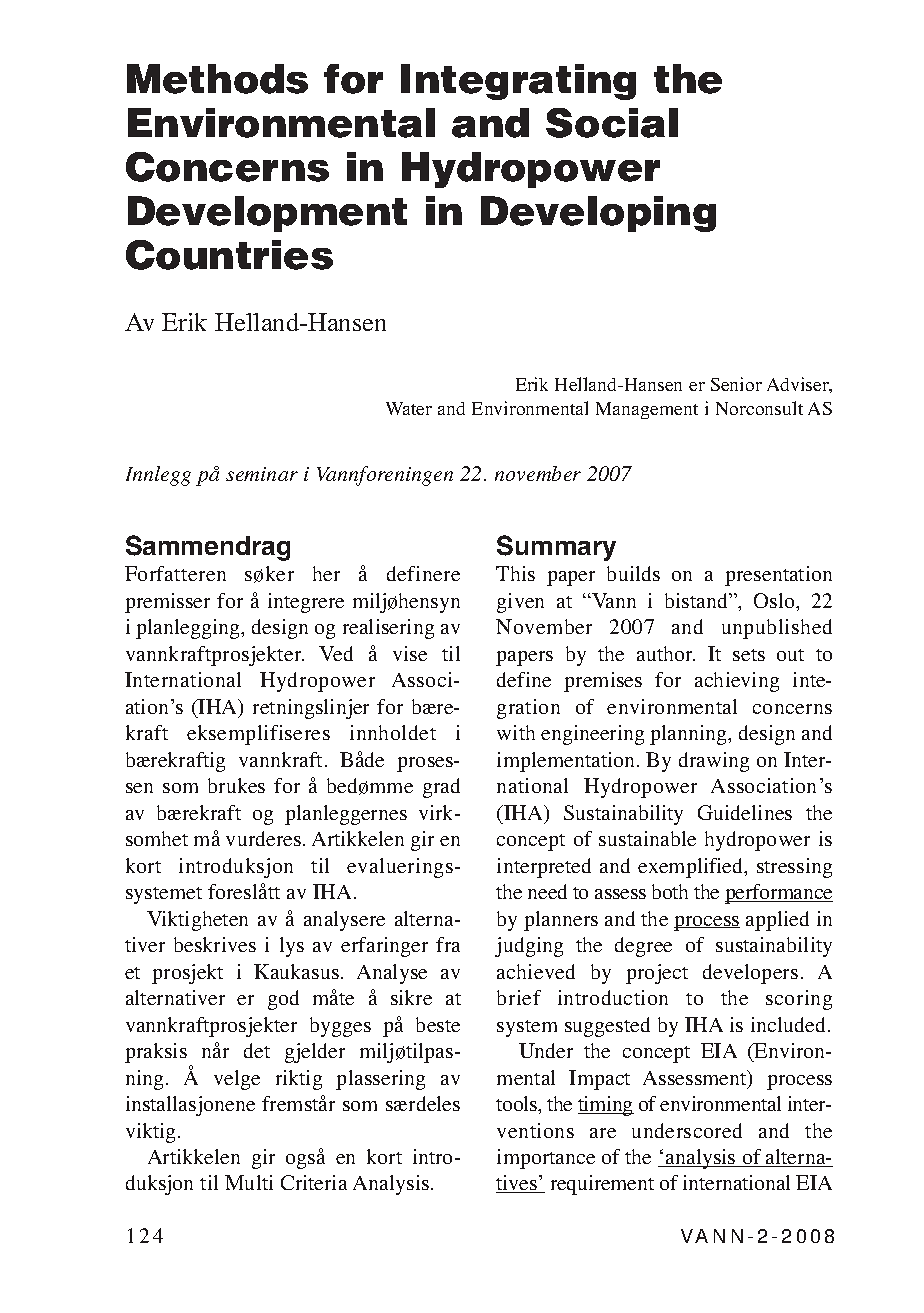  I want to click on Summary, so click(556, 548).
